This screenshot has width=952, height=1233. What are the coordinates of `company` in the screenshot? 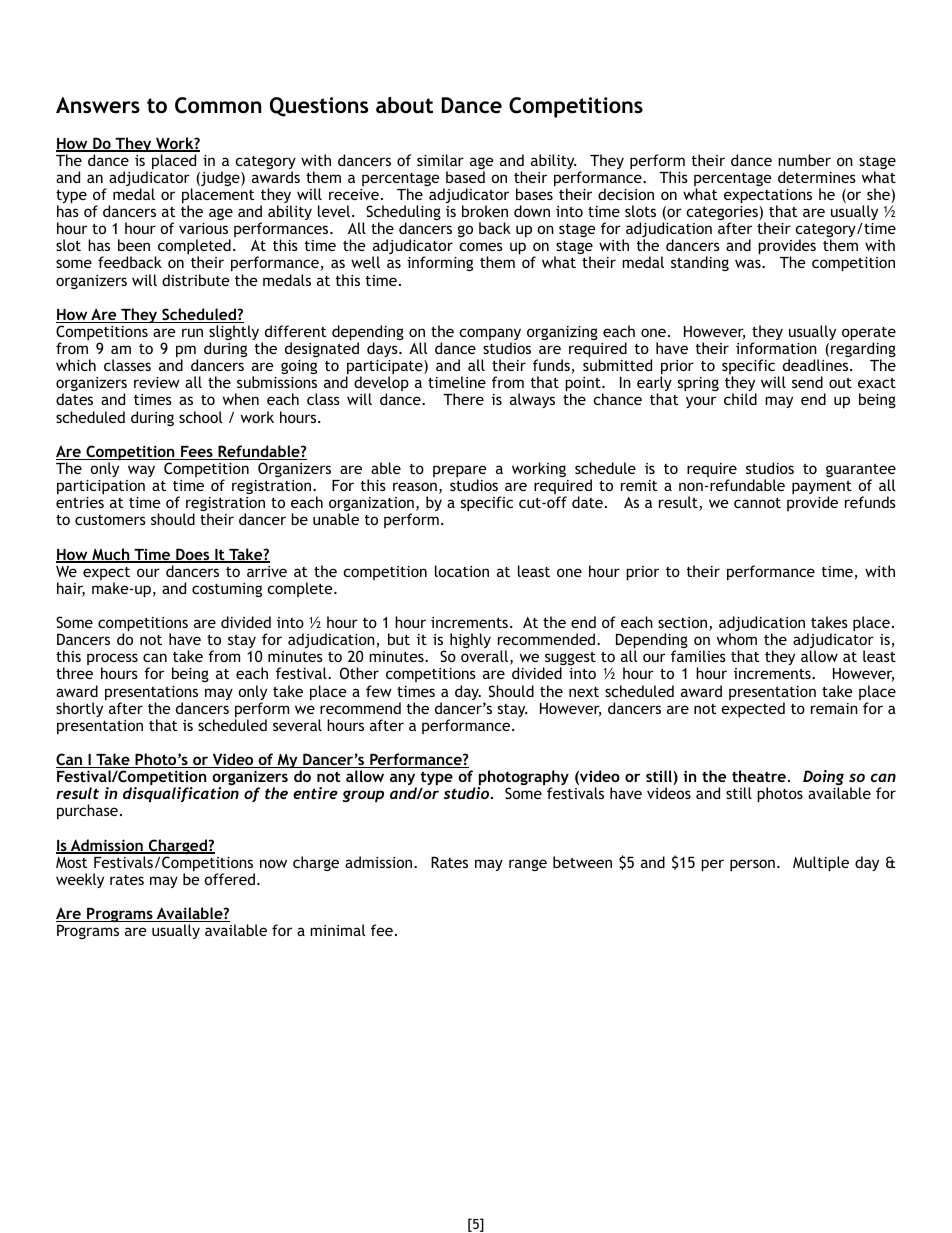 It's located at (490, 335).
